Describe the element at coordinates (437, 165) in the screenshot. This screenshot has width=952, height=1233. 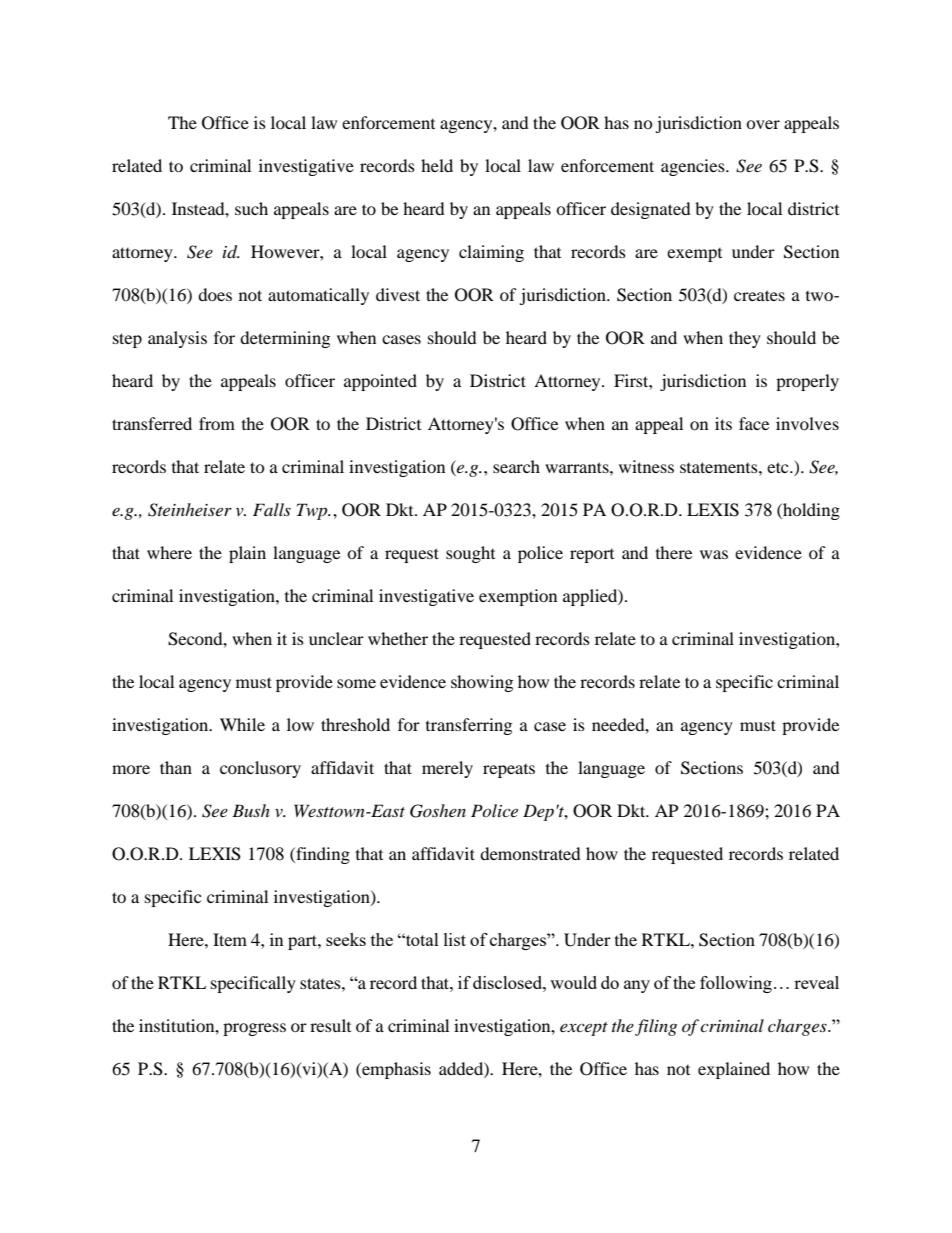
I see `held` at that location.
